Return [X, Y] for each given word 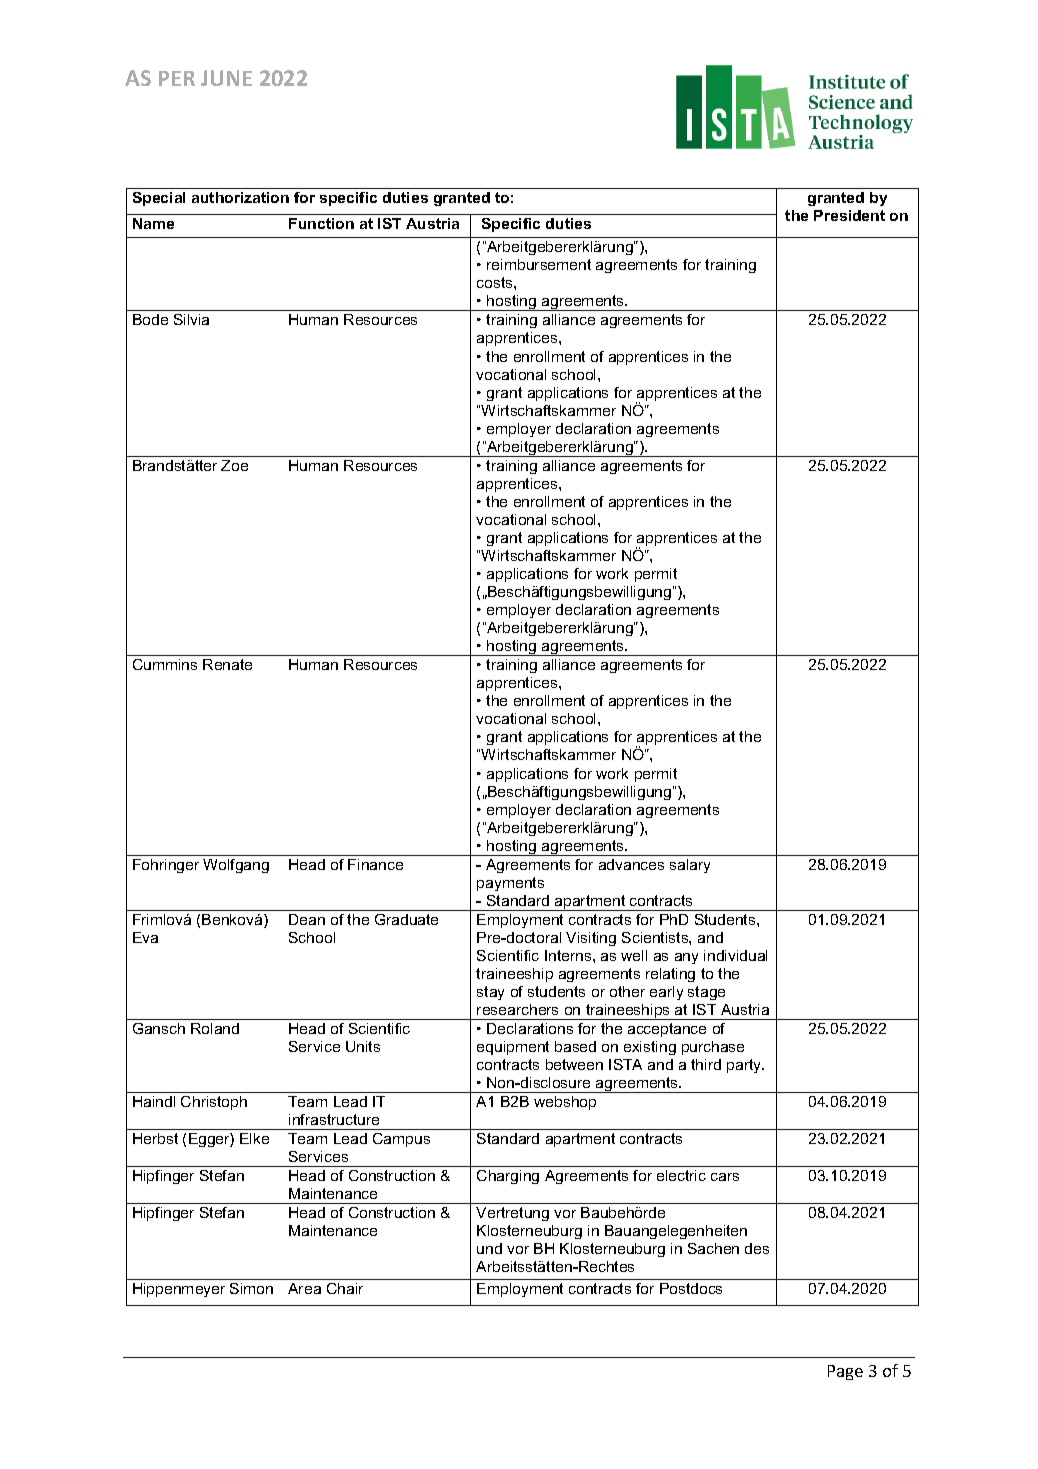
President [849, 215]
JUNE [226, 78]
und [489, 1248]
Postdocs [691, 1288]
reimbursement [539, 264]
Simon [251, 1288]
